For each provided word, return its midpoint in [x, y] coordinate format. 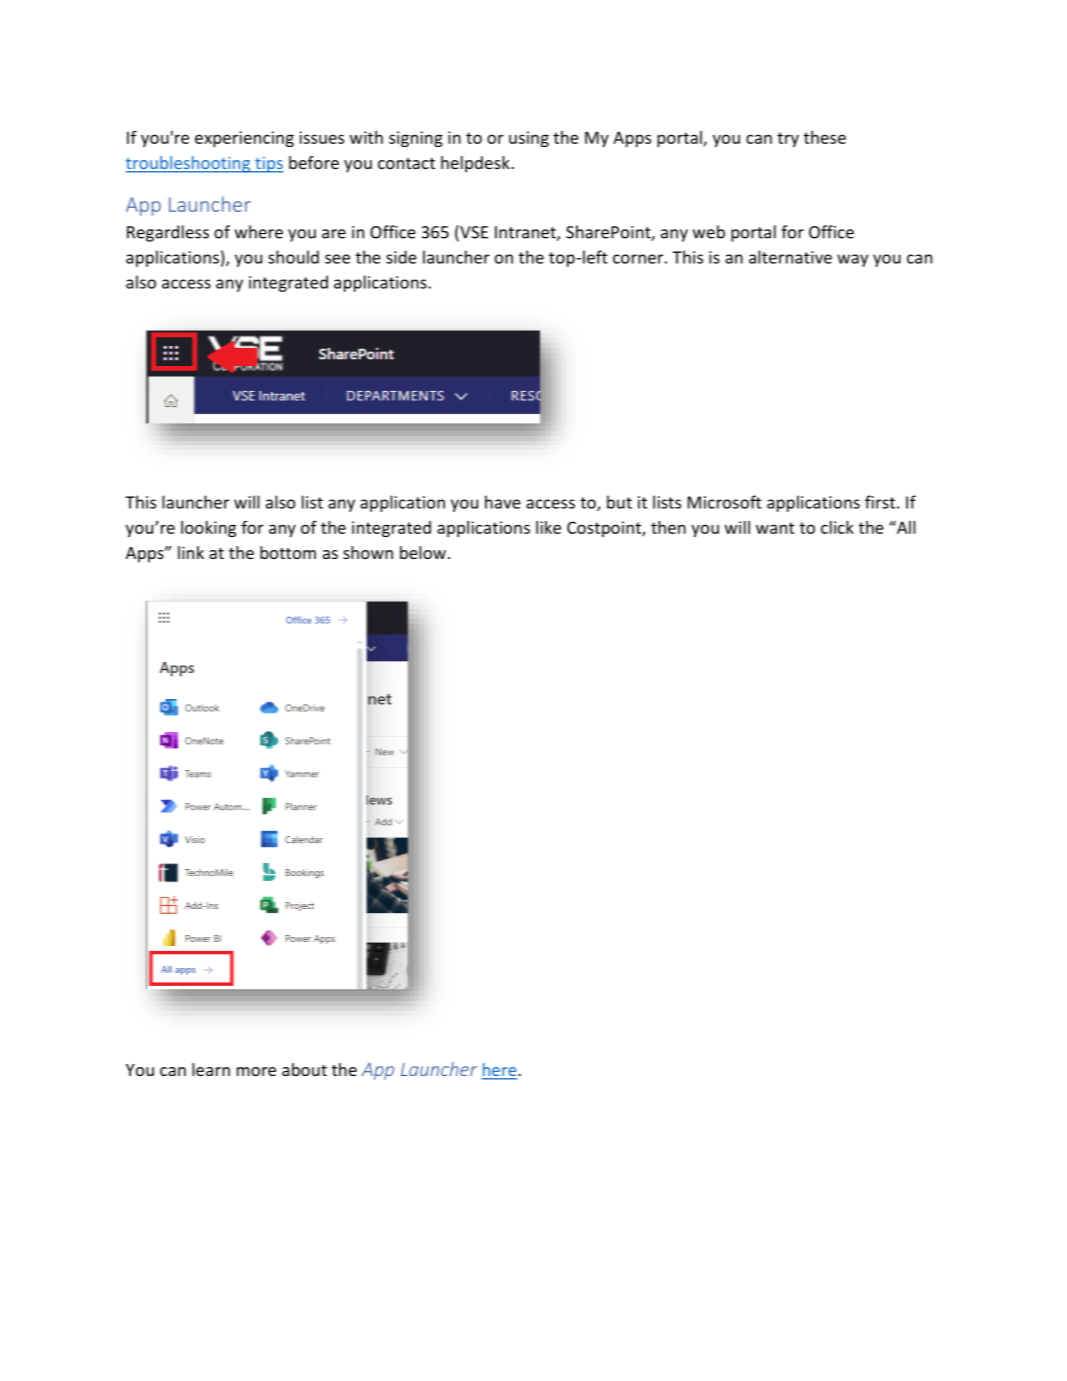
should [293, 257]
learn [211, 1069]
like [548, 527]
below [423, 552]
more [256, 1071]
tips [268, 165]
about [304, 1069]
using [529, 139]
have [503, 502]
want [775, 528]
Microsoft [725, 502]
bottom [288, 552]
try [788, 139]
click [837, 527]
